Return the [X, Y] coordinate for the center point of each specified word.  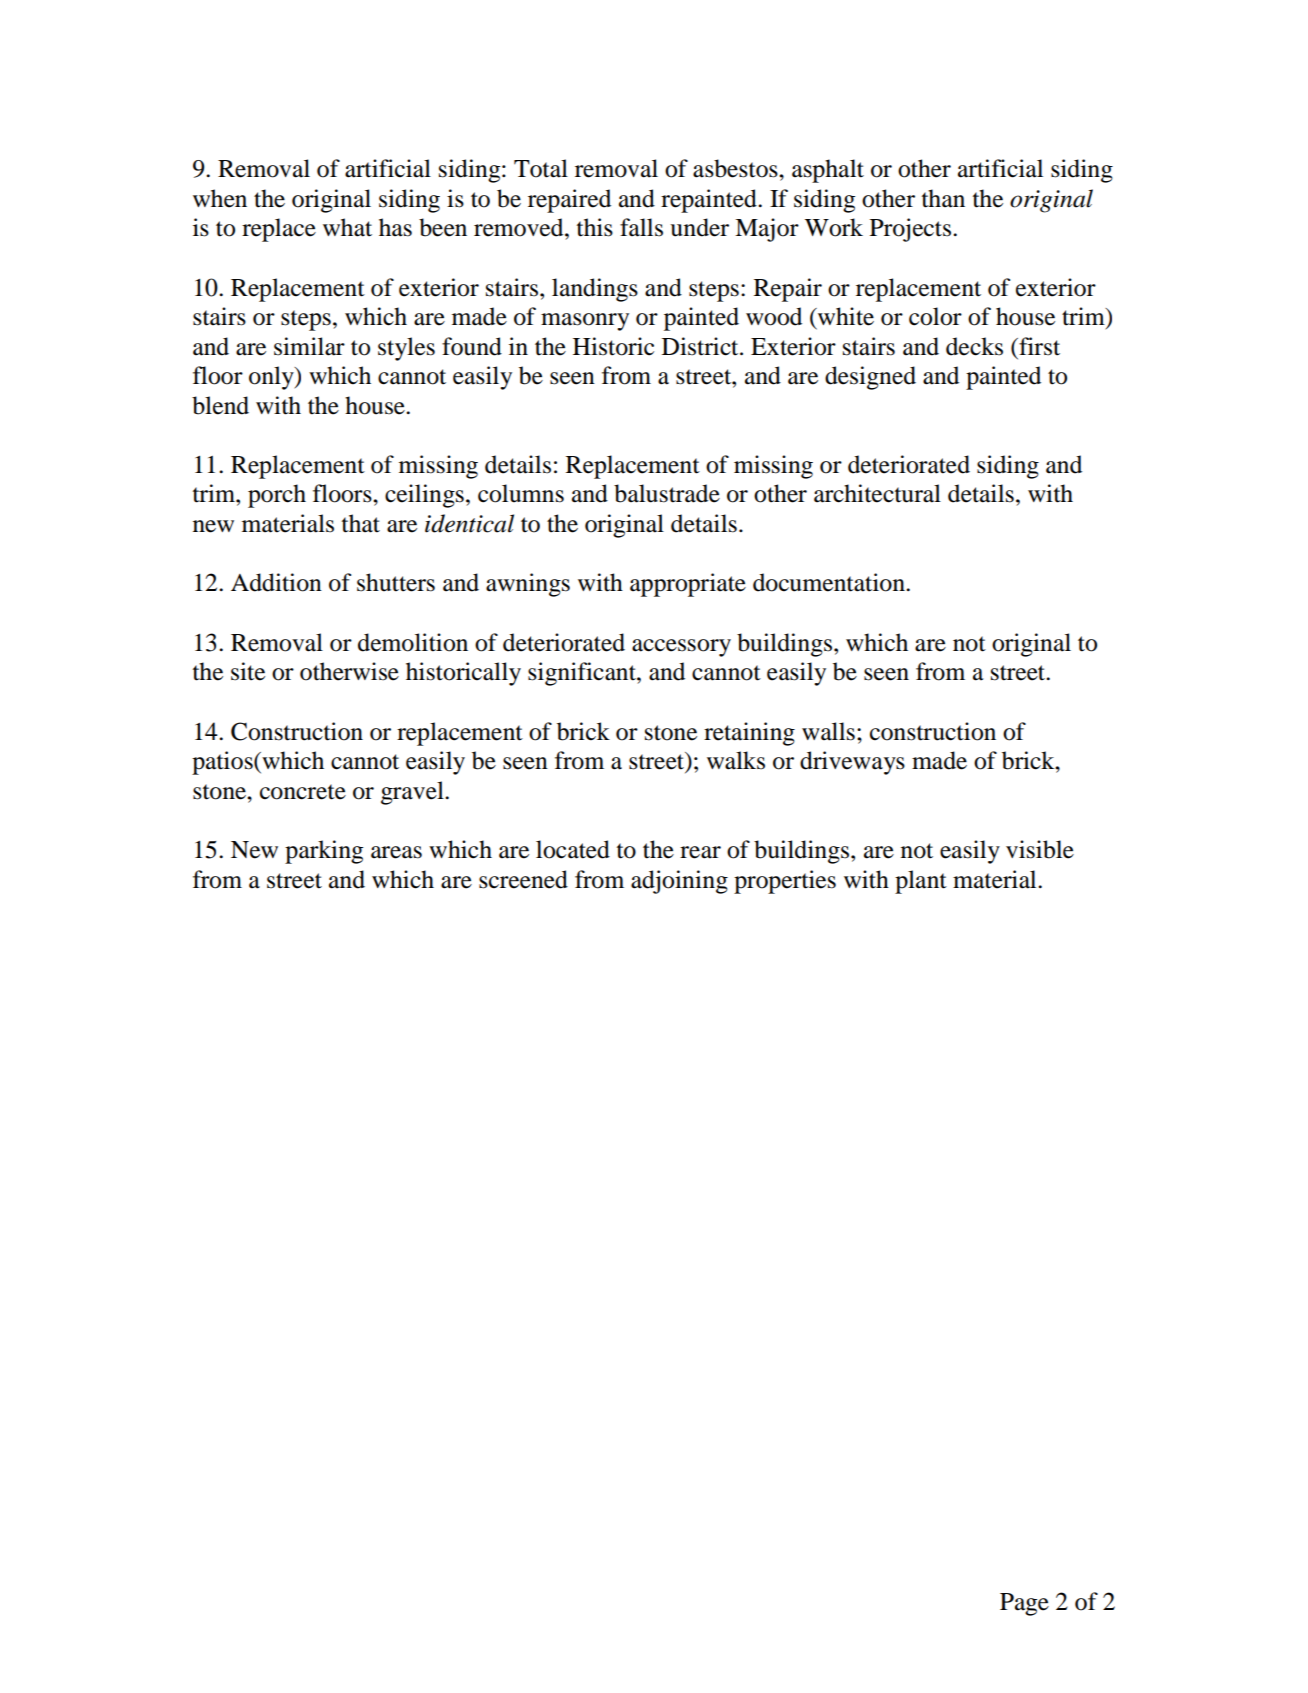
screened [523, 879]
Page [1024, 1604]
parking [324, 852]
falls [641, 227]
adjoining [679, 882]
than [943, 198]
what [347, 227]
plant [921, 882]
